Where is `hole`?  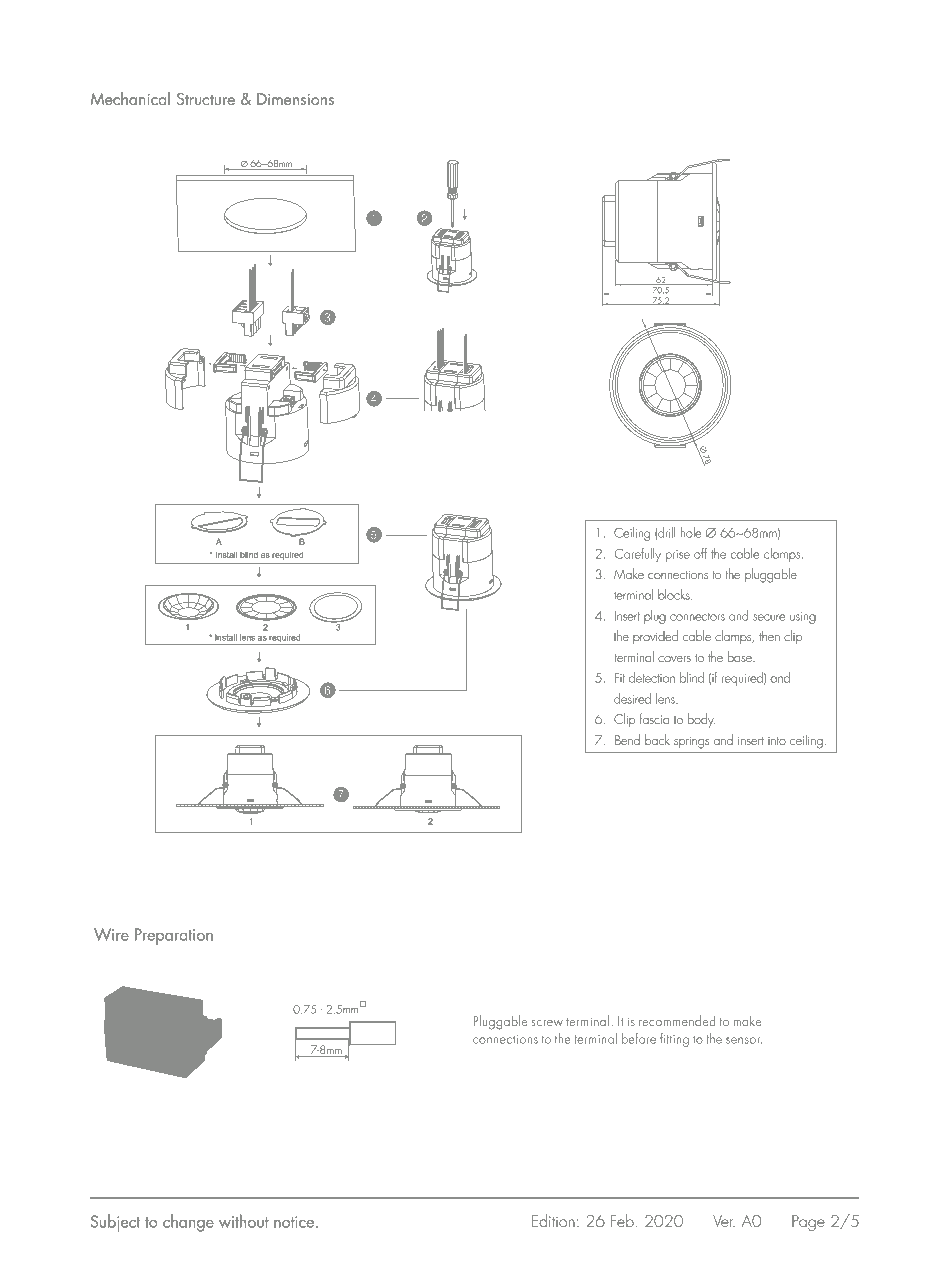 hole is located at coordinates (691, 532).
